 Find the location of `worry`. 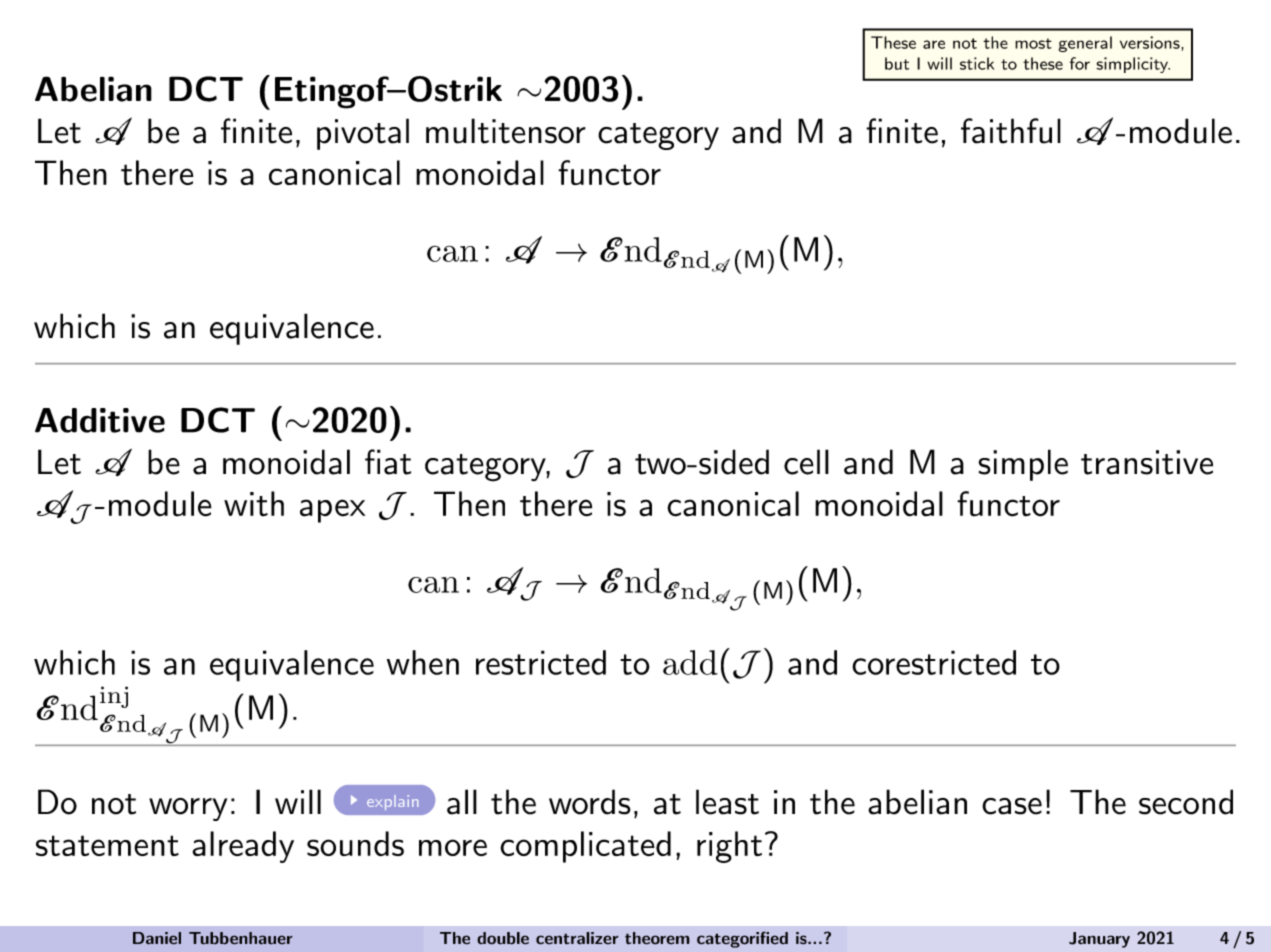

worry is located at coordinates (188, 809).
